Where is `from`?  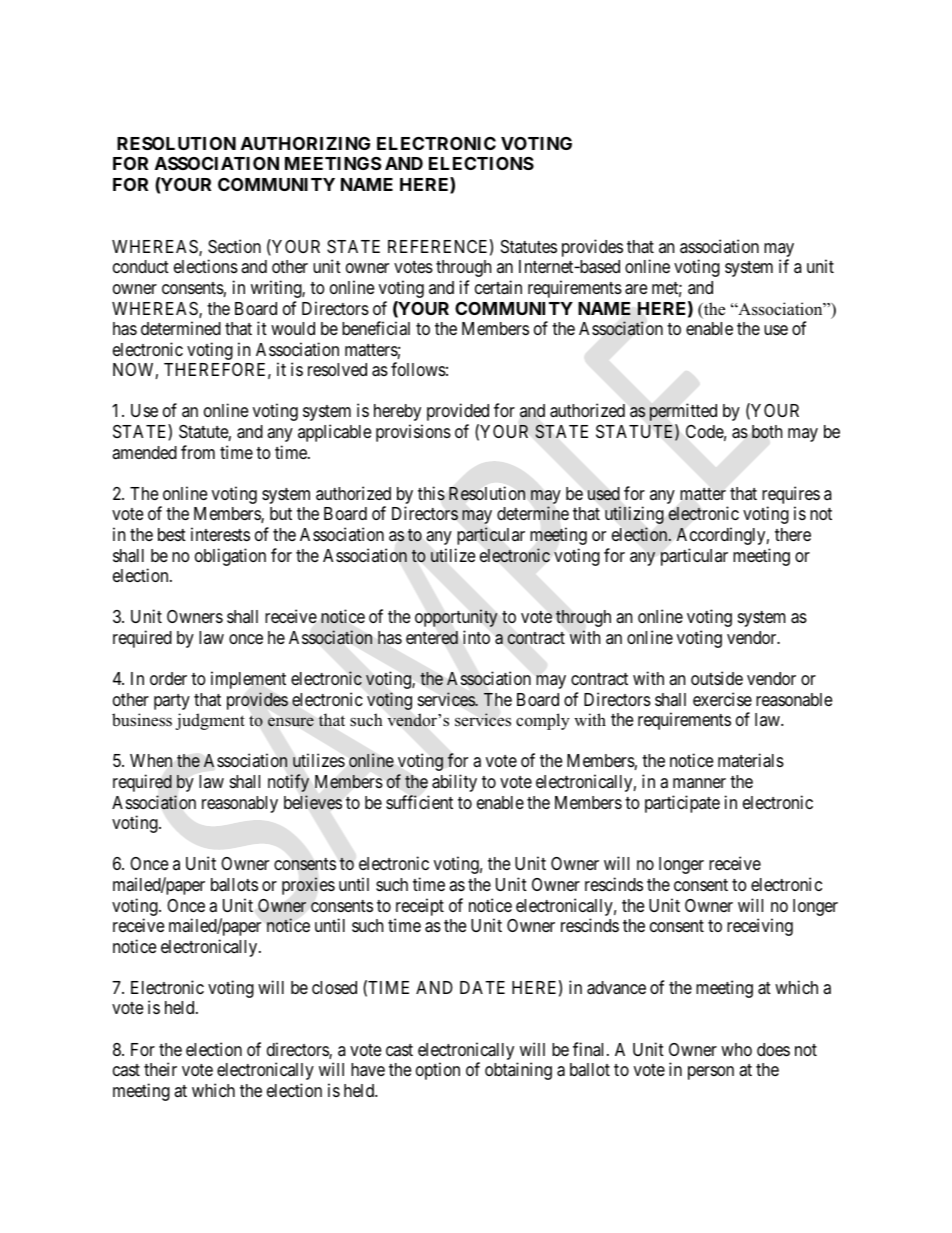 from is located at coordinates (198, 452).
